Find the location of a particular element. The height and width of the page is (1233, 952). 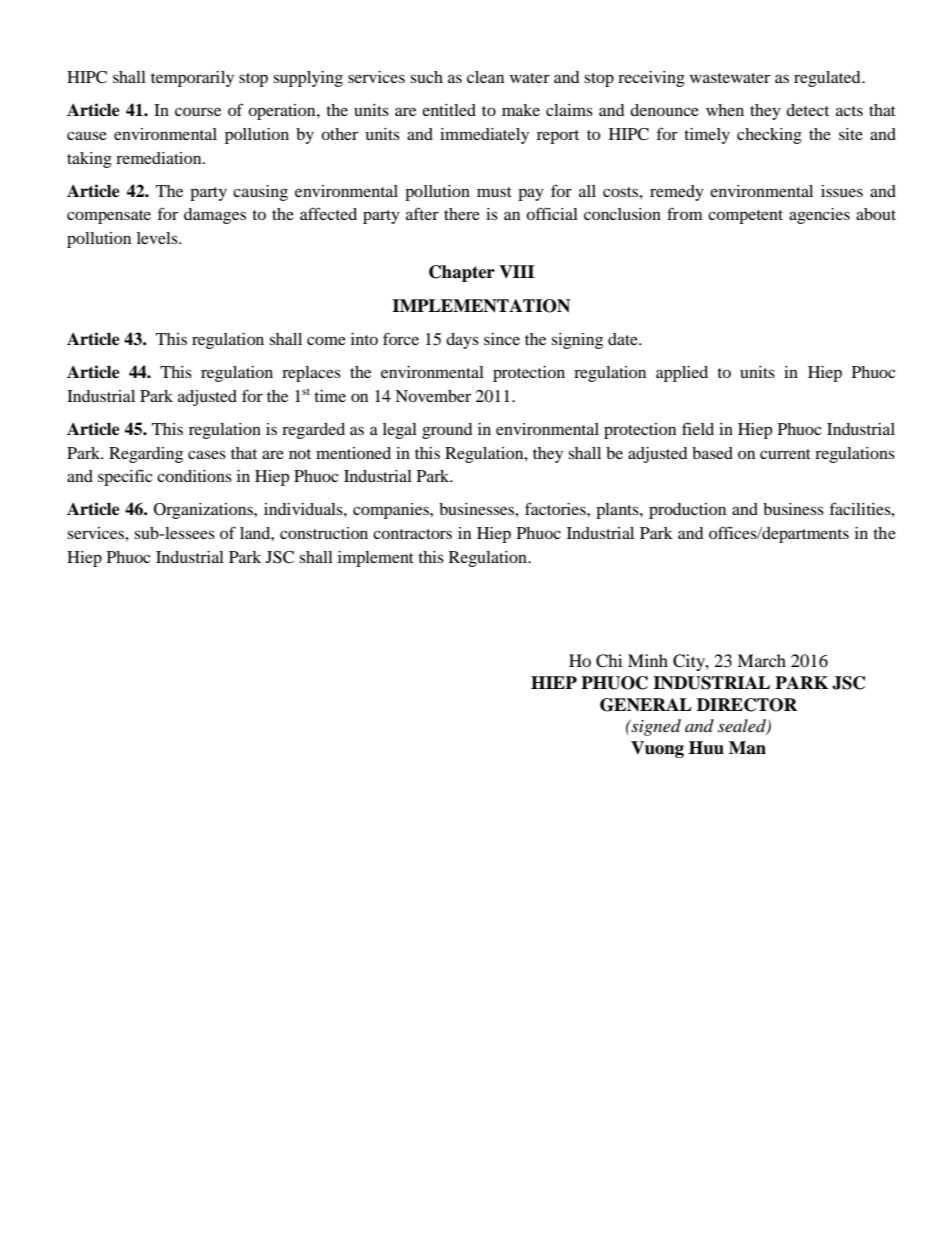

applied is located at coordinates (682, 374).
